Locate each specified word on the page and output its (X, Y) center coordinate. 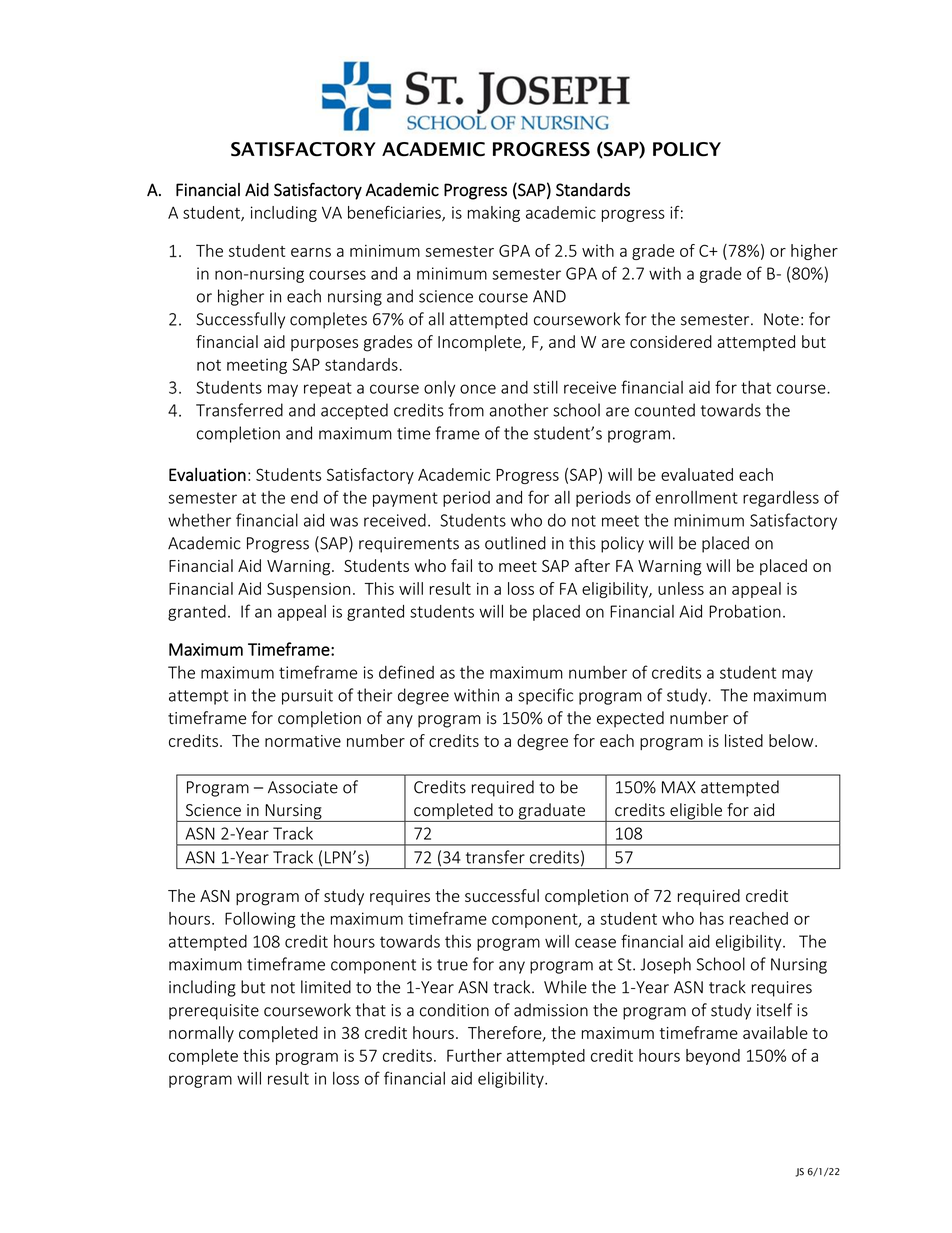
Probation (745, 611)
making (494, 214)
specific (545, 696)
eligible (696, 812)
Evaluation (207, 474)
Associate (303, 787)
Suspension (308, 590)
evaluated (697, 474)
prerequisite (214, 1012)
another (519, 410)
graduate (551, 812)
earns (311, 252)
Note (781, 319)
